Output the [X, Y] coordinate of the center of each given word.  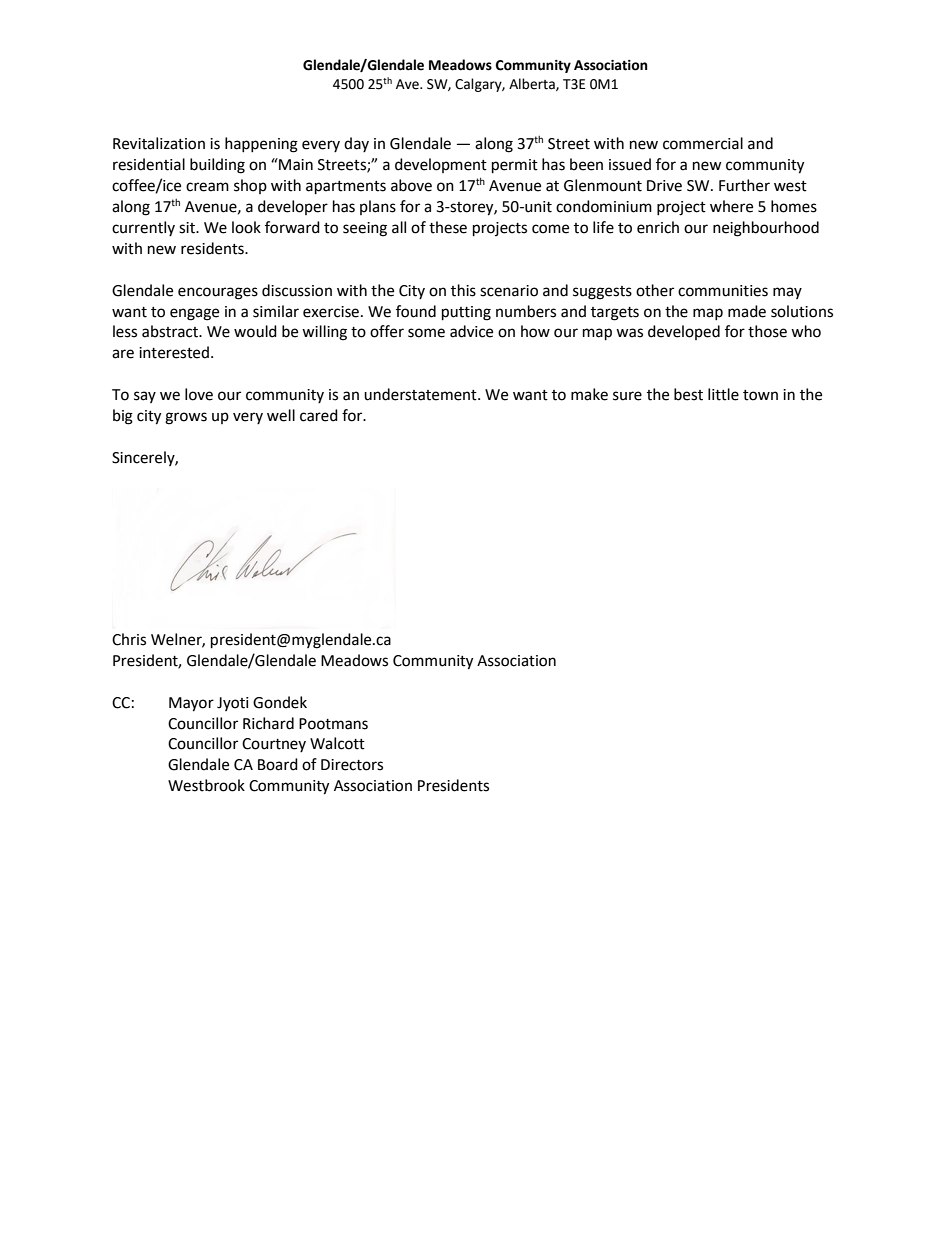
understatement [421, 394]
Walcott [337, 743]
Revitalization [159, 143]
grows [186, 418]
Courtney [274, 745]
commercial [703, 143]
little [723, 394]
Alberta [533, 84]
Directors [352, 765]
